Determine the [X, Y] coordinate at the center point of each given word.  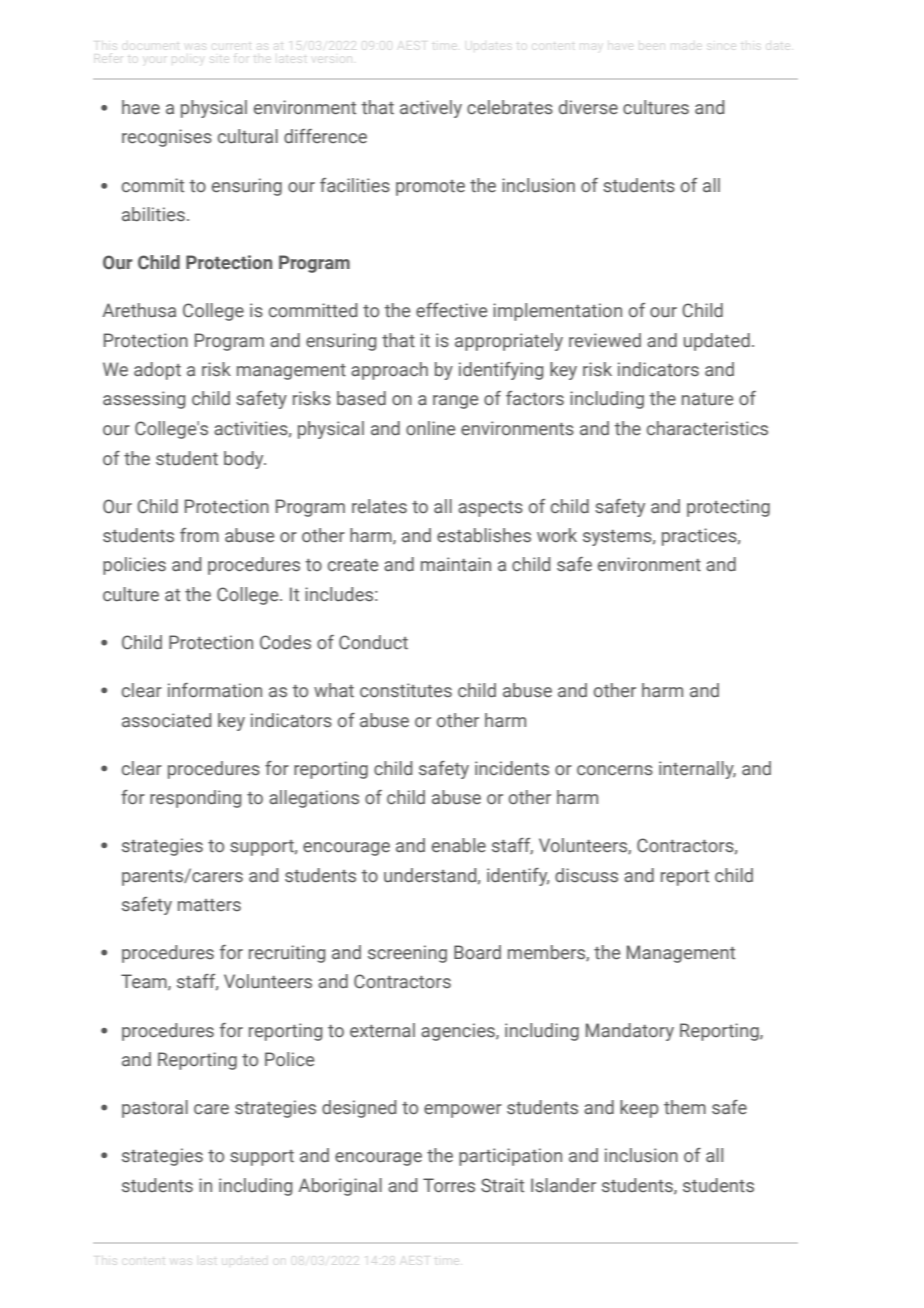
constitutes [406, 690]
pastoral [155, 1109]
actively [431, 109]
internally [697, 770]
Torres [449, 1185]
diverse [588, 107]
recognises [167, 138]
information [215, 690]
